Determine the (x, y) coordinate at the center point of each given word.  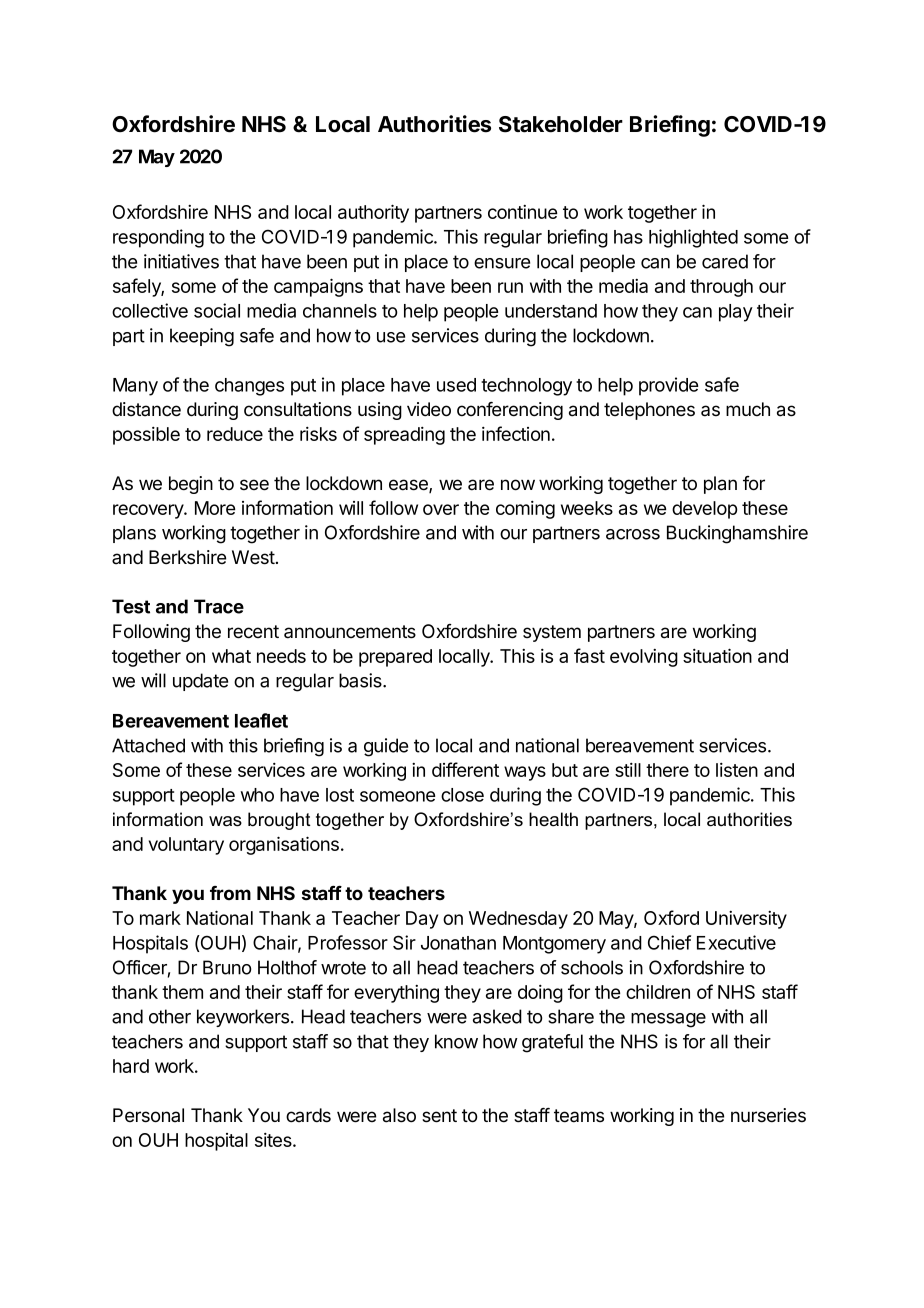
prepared (395, 658)
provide (668, 386)
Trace (219, 606)
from (230, 893)
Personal (148, 1115)
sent (439, 1116)
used (456, 385)
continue (522, 212)
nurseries (768, 1115)
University (746, 920)
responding (158, 238)
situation (717, 655)
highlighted (693, 238)
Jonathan (458, 943)
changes (249, 387)
